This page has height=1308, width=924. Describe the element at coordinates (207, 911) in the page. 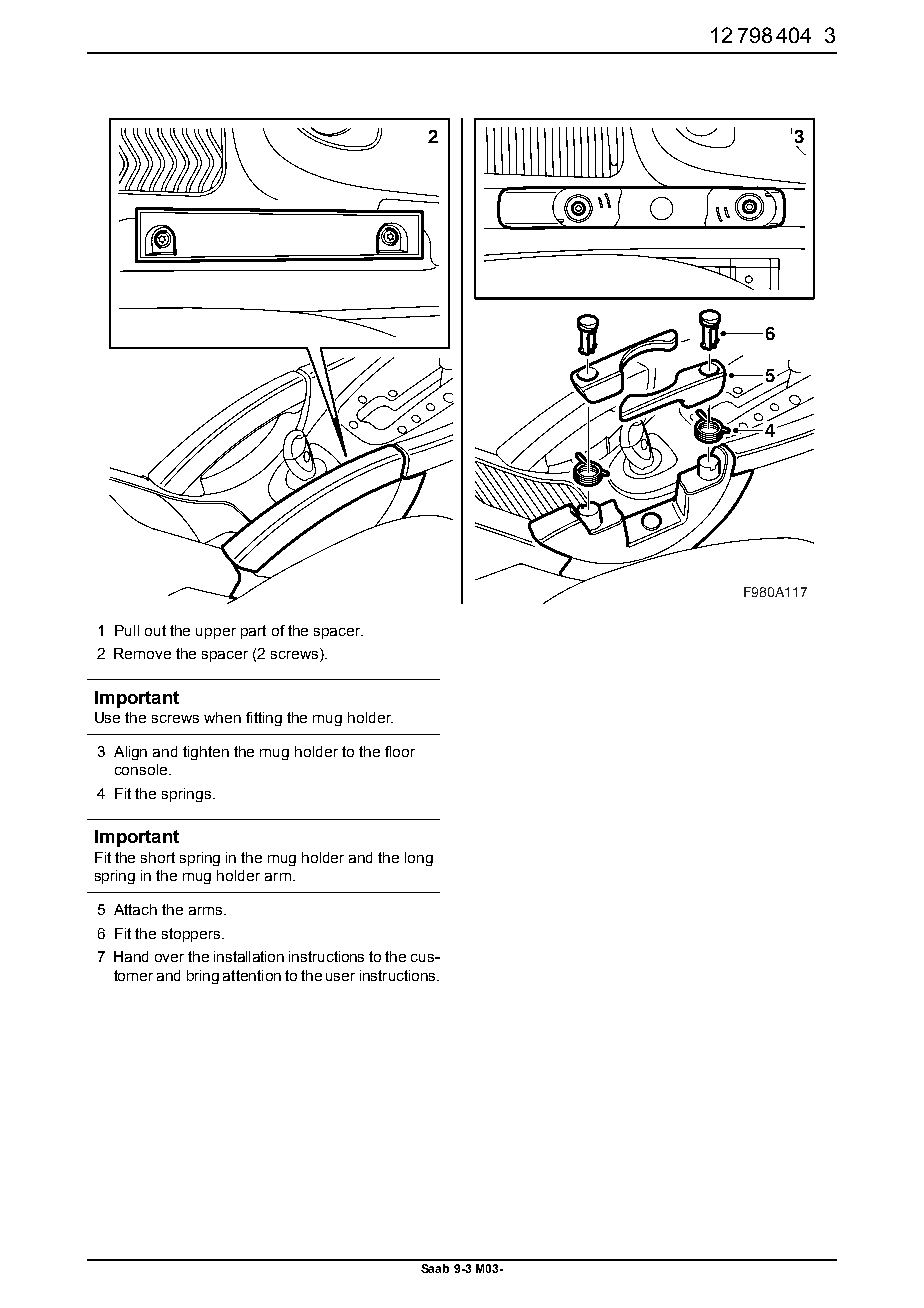

I see `arms` at that location.
